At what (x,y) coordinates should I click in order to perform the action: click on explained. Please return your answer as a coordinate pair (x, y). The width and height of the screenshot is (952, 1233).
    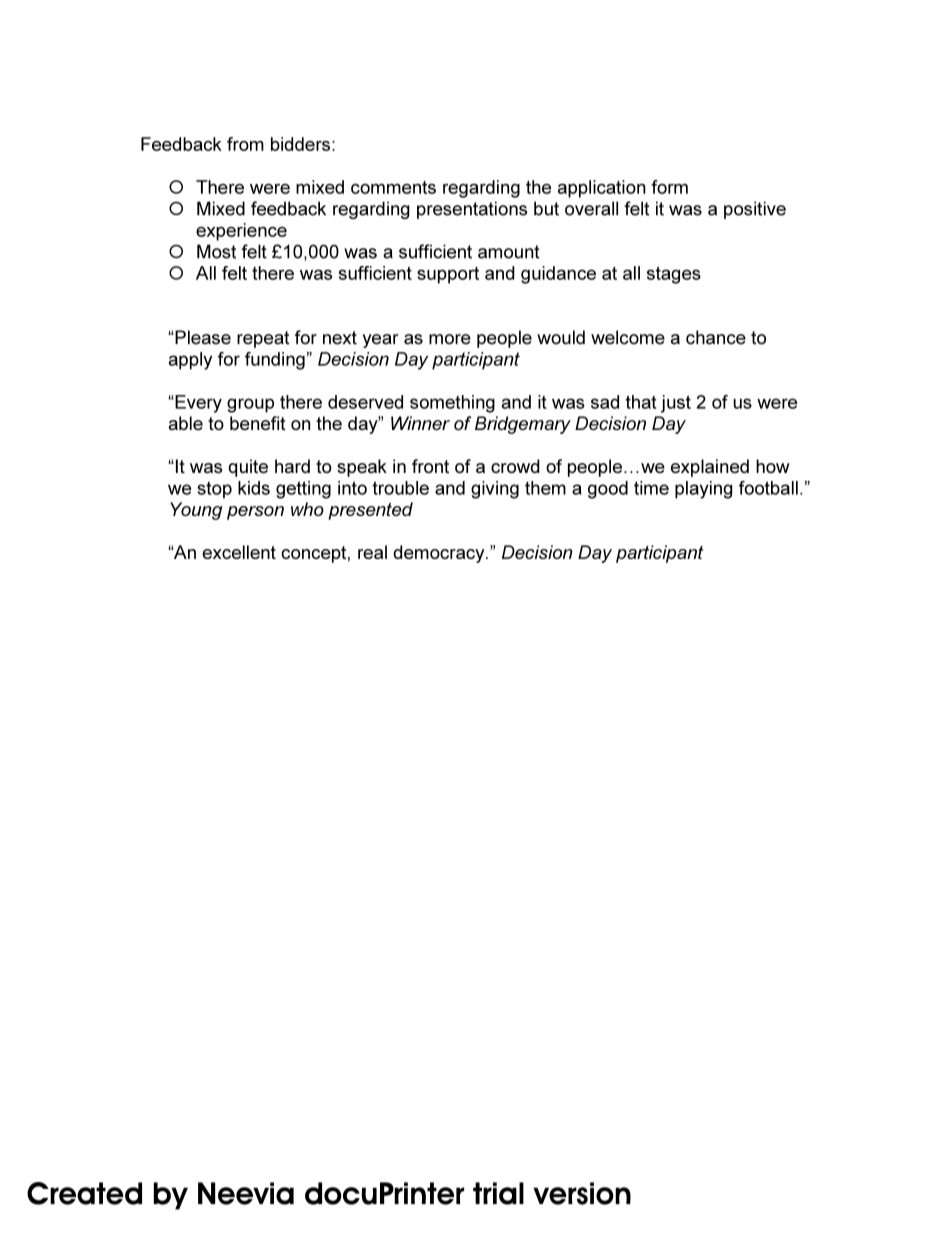
    Looking at the image, I should click on (710, 468).
